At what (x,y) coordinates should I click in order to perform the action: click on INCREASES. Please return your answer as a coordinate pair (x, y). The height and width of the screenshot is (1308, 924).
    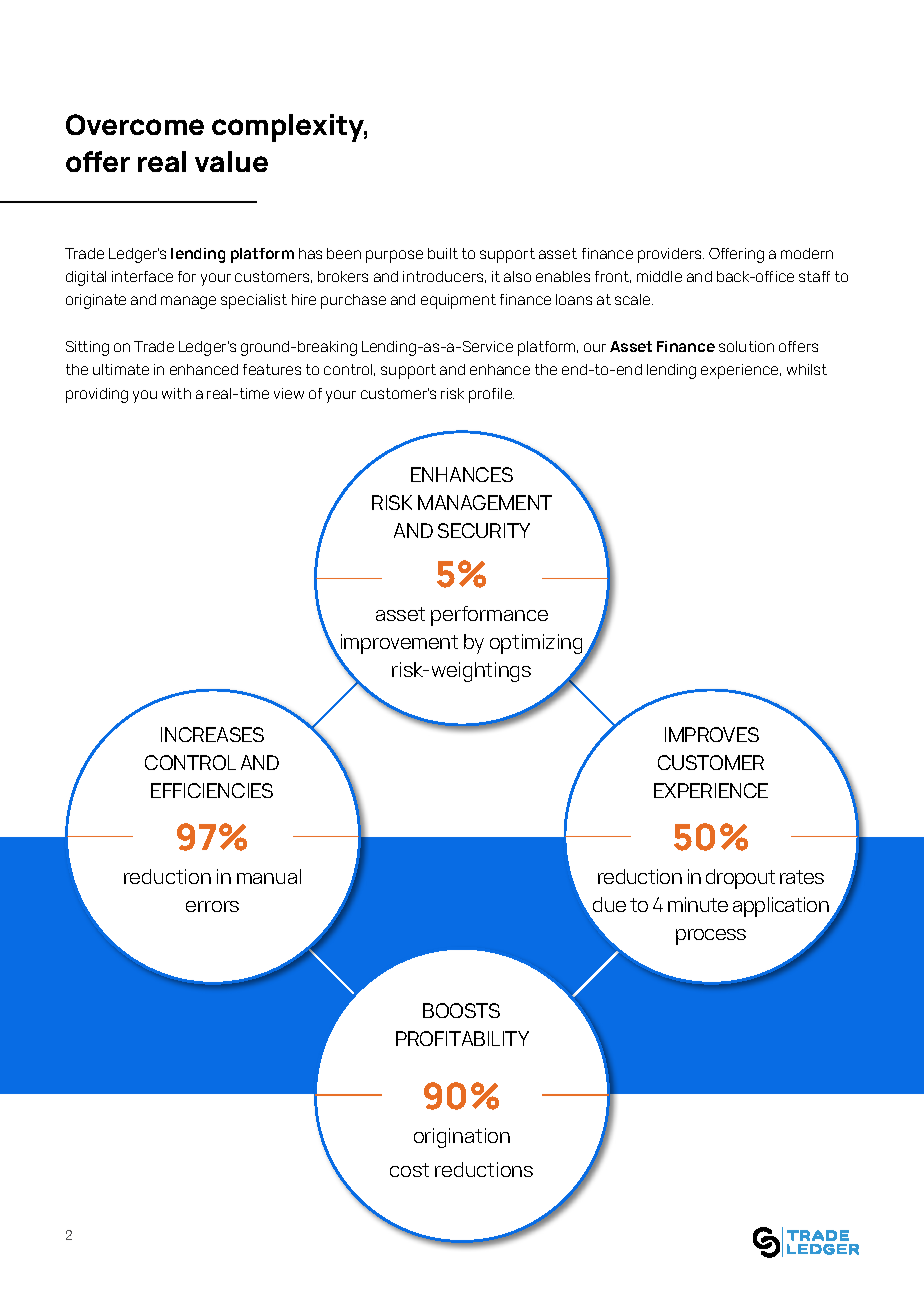
    Looking at the image, I should click on (212, 734).
